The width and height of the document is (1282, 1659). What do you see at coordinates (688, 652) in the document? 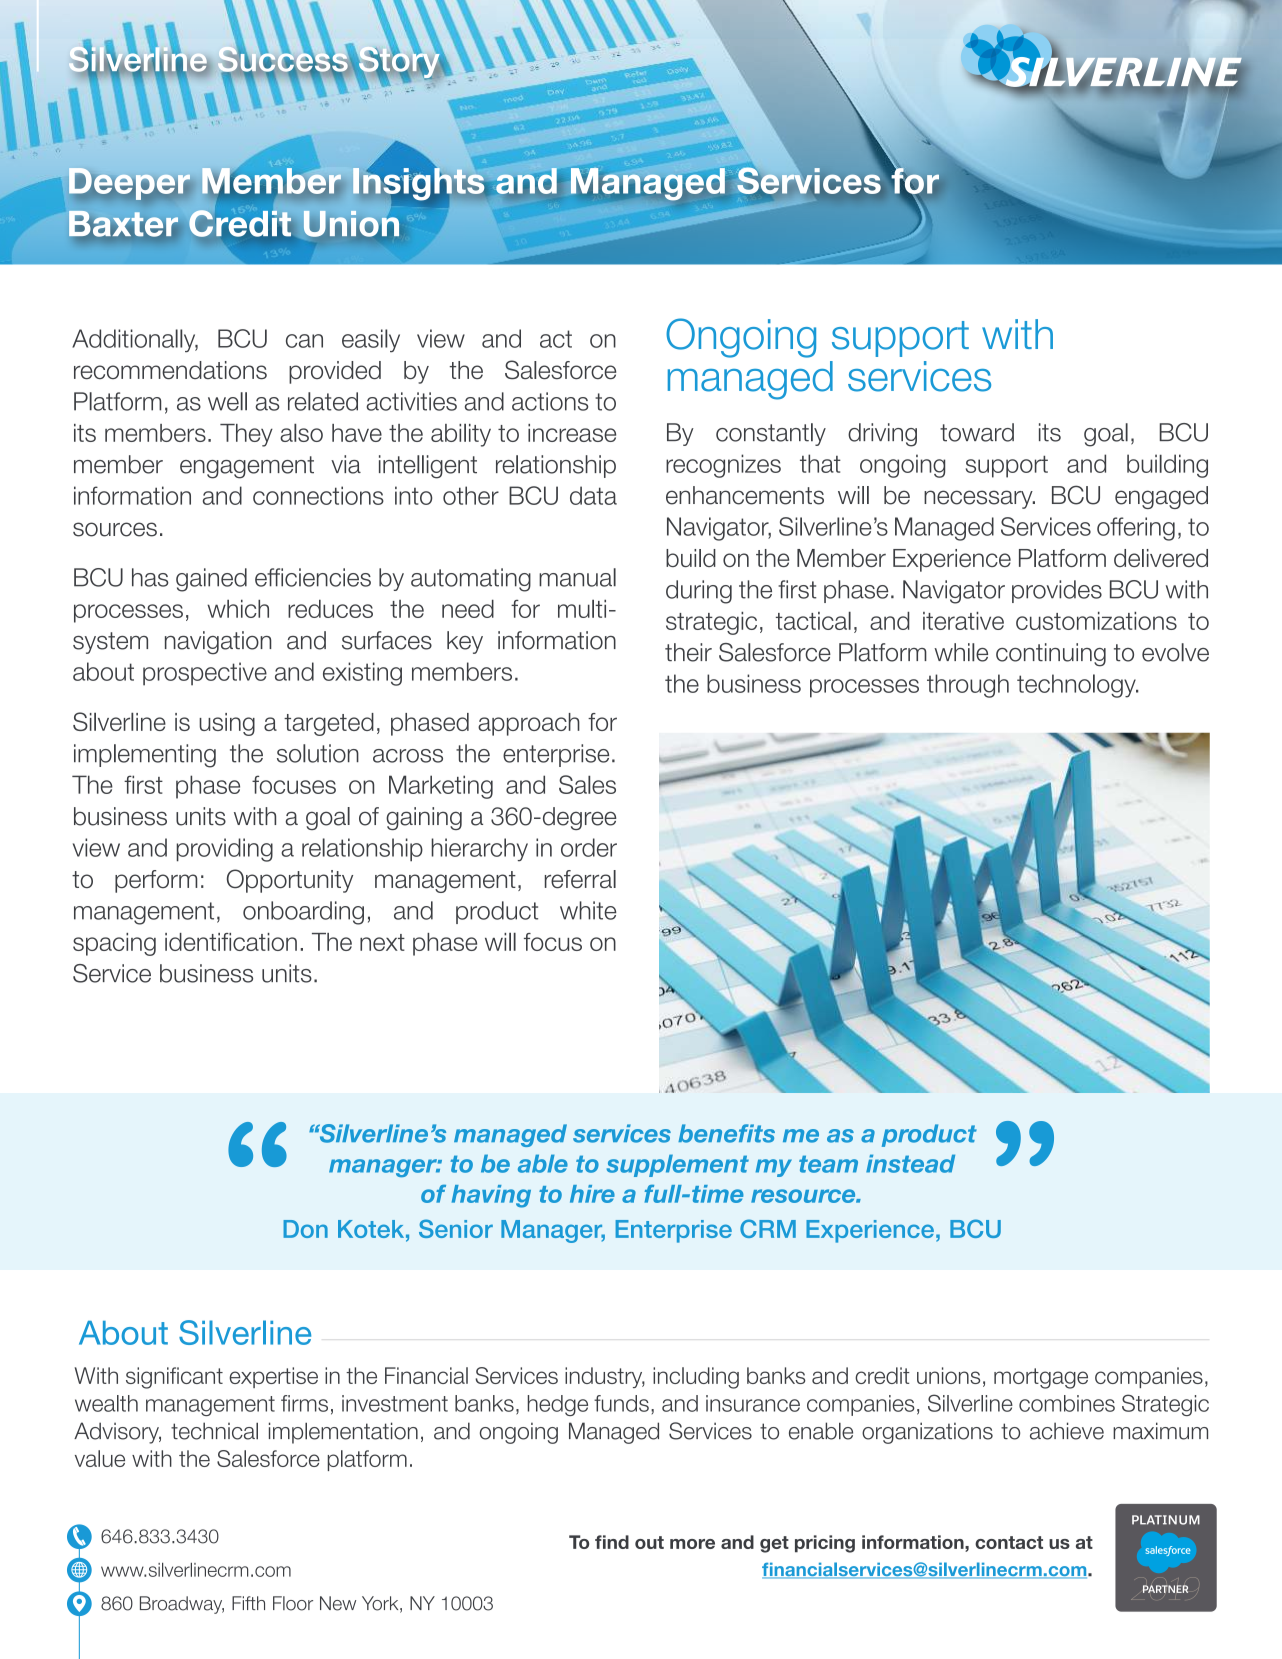
I see `their` at bounding box center [688, 652].
